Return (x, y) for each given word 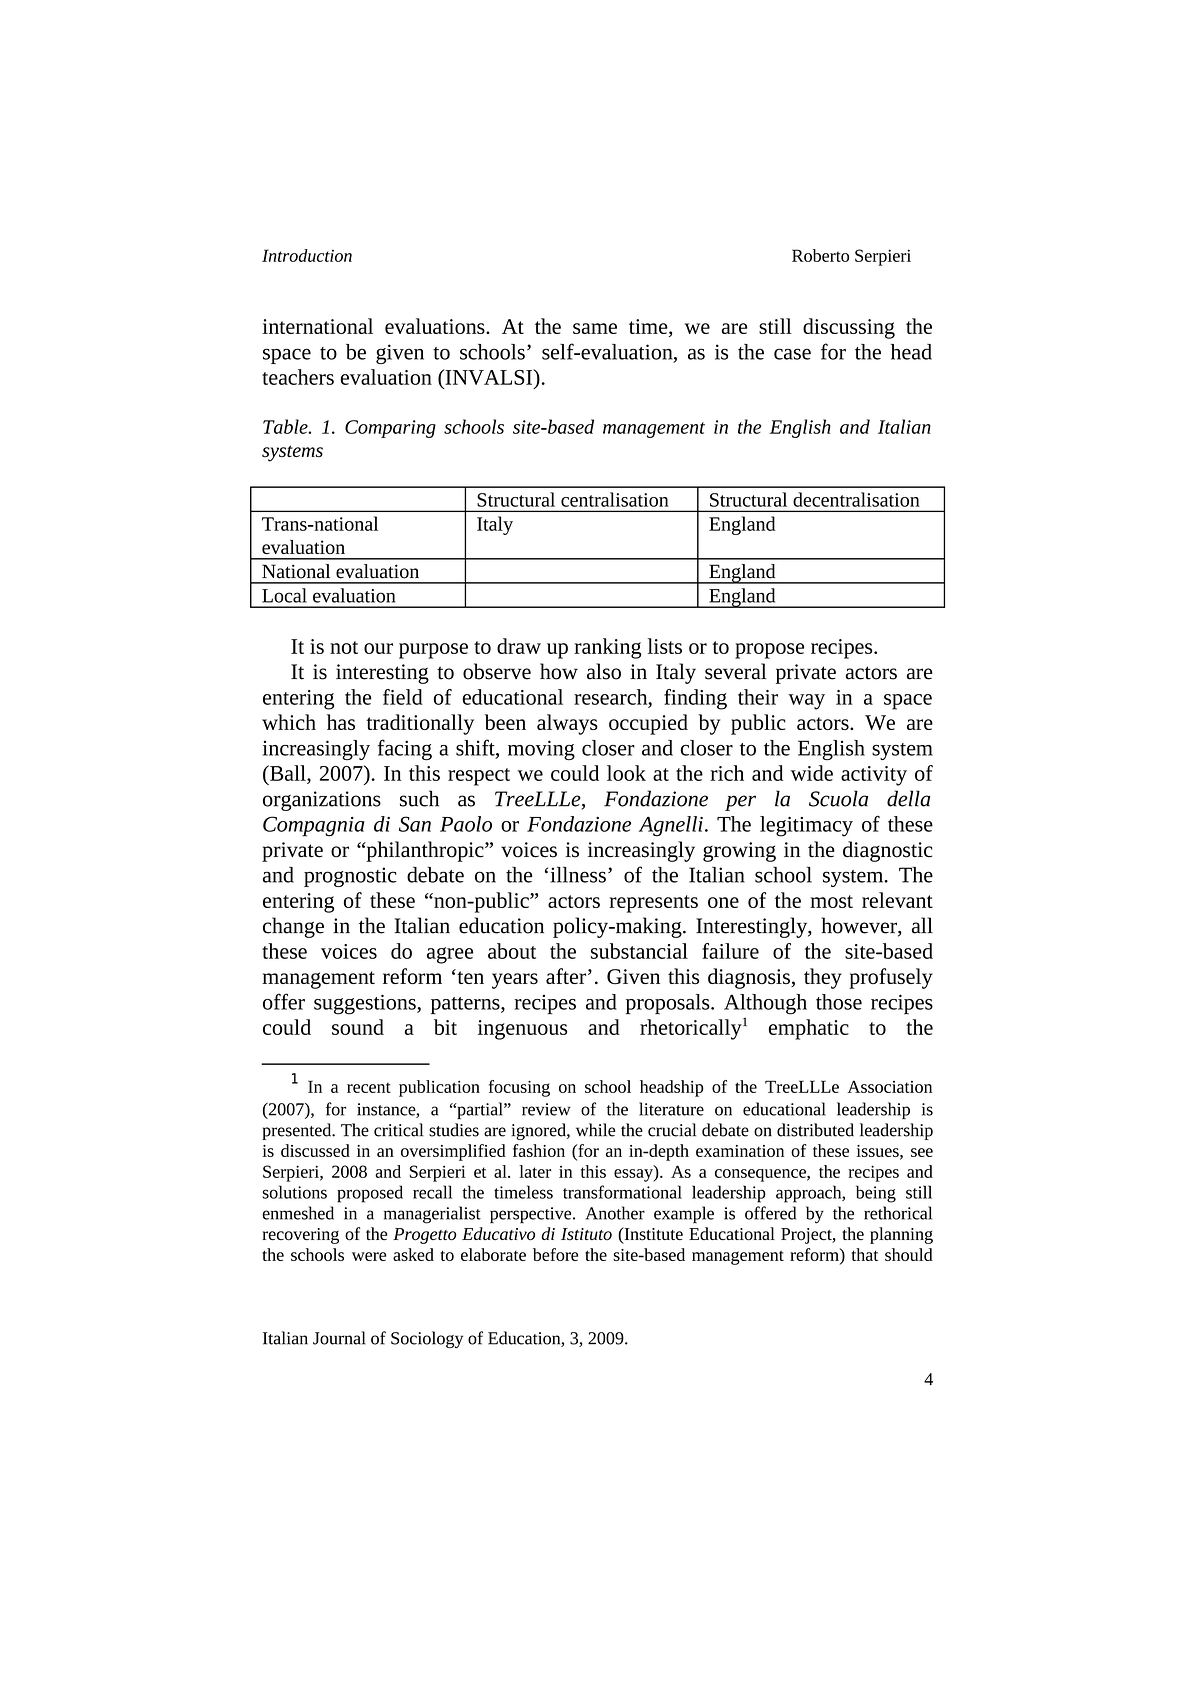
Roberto (820, 255)
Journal (339, 1338)
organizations (322, 801)
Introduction (307, 255)
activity (874, 776)
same (595, 328)
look (626, 773)
